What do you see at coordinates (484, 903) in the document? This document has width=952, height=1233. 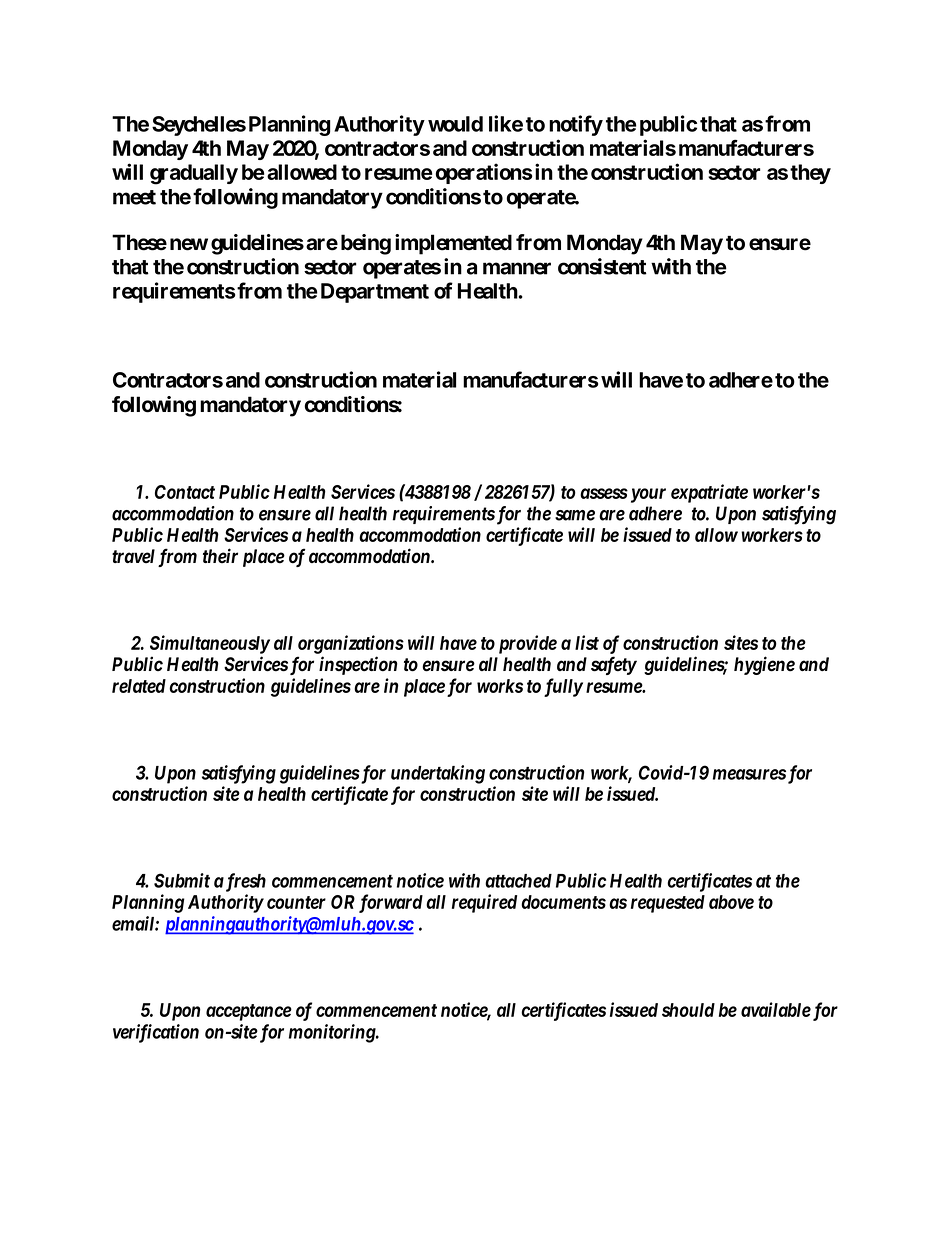 I see `required` at bounding box center [484, 903].
